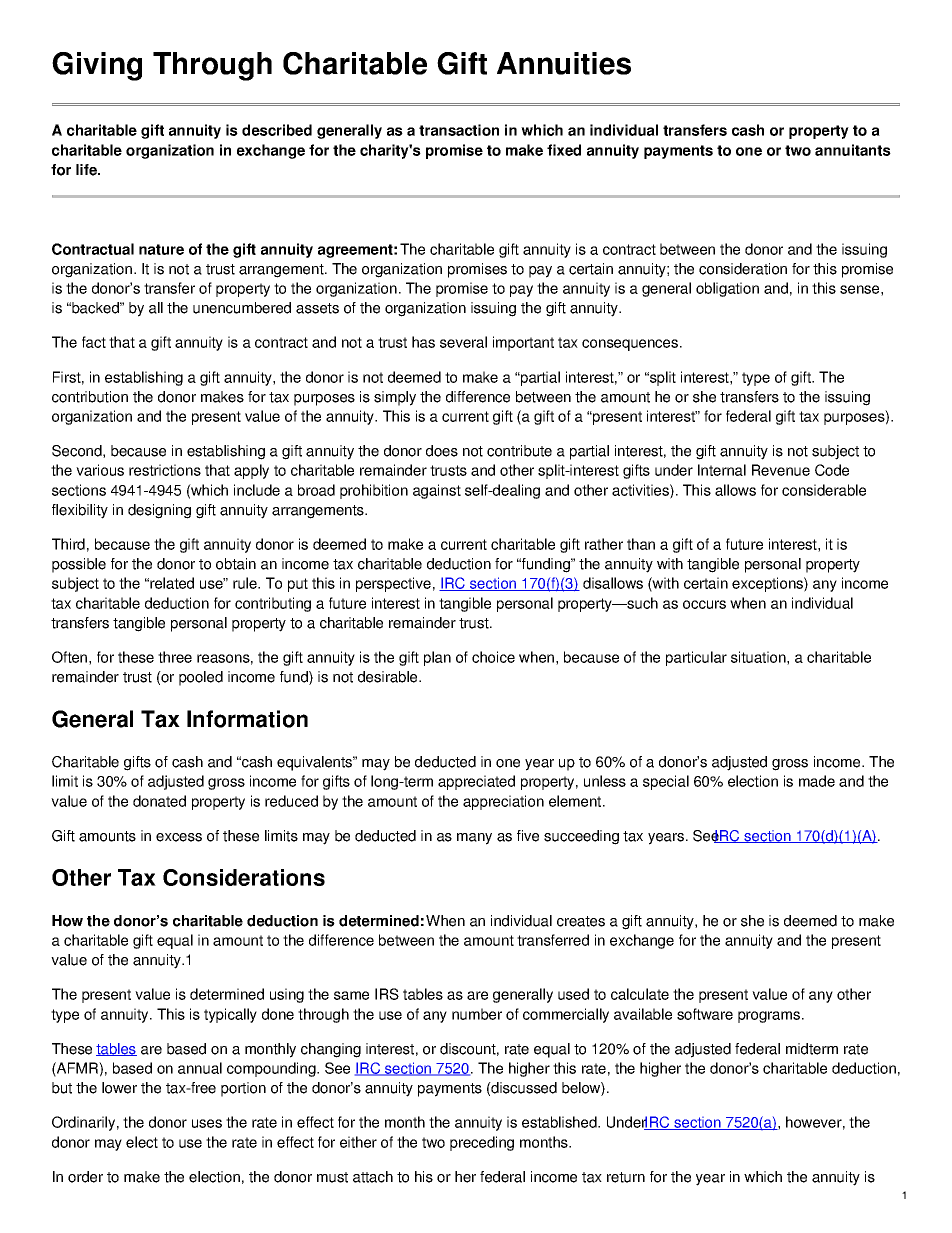 The height and width of the page is (1233, 952). Describe the element at coordinates (459, 130) in the page. I see `transaction` at that location.
